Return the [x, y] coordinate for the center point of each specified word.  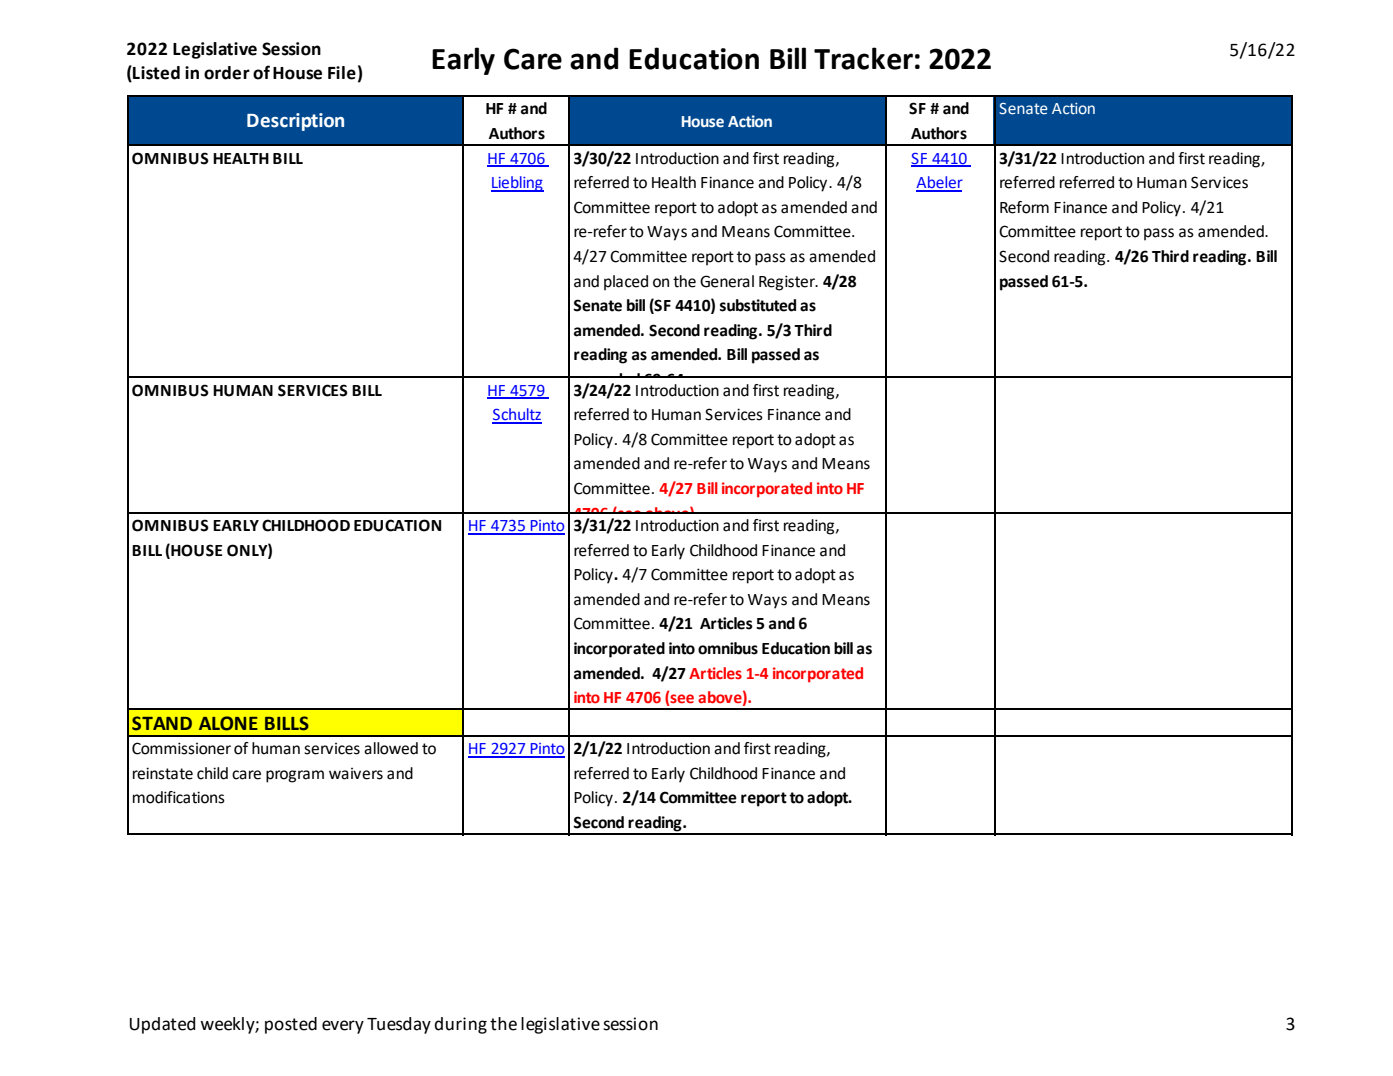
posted [291, 1025]
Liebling [517, 184]
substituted [758, 305]
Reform [1024, 207]
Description [295, 122]
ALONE [228, 723]
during [460, 1025]
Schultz [517, 415]
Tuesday [399, 1025]
